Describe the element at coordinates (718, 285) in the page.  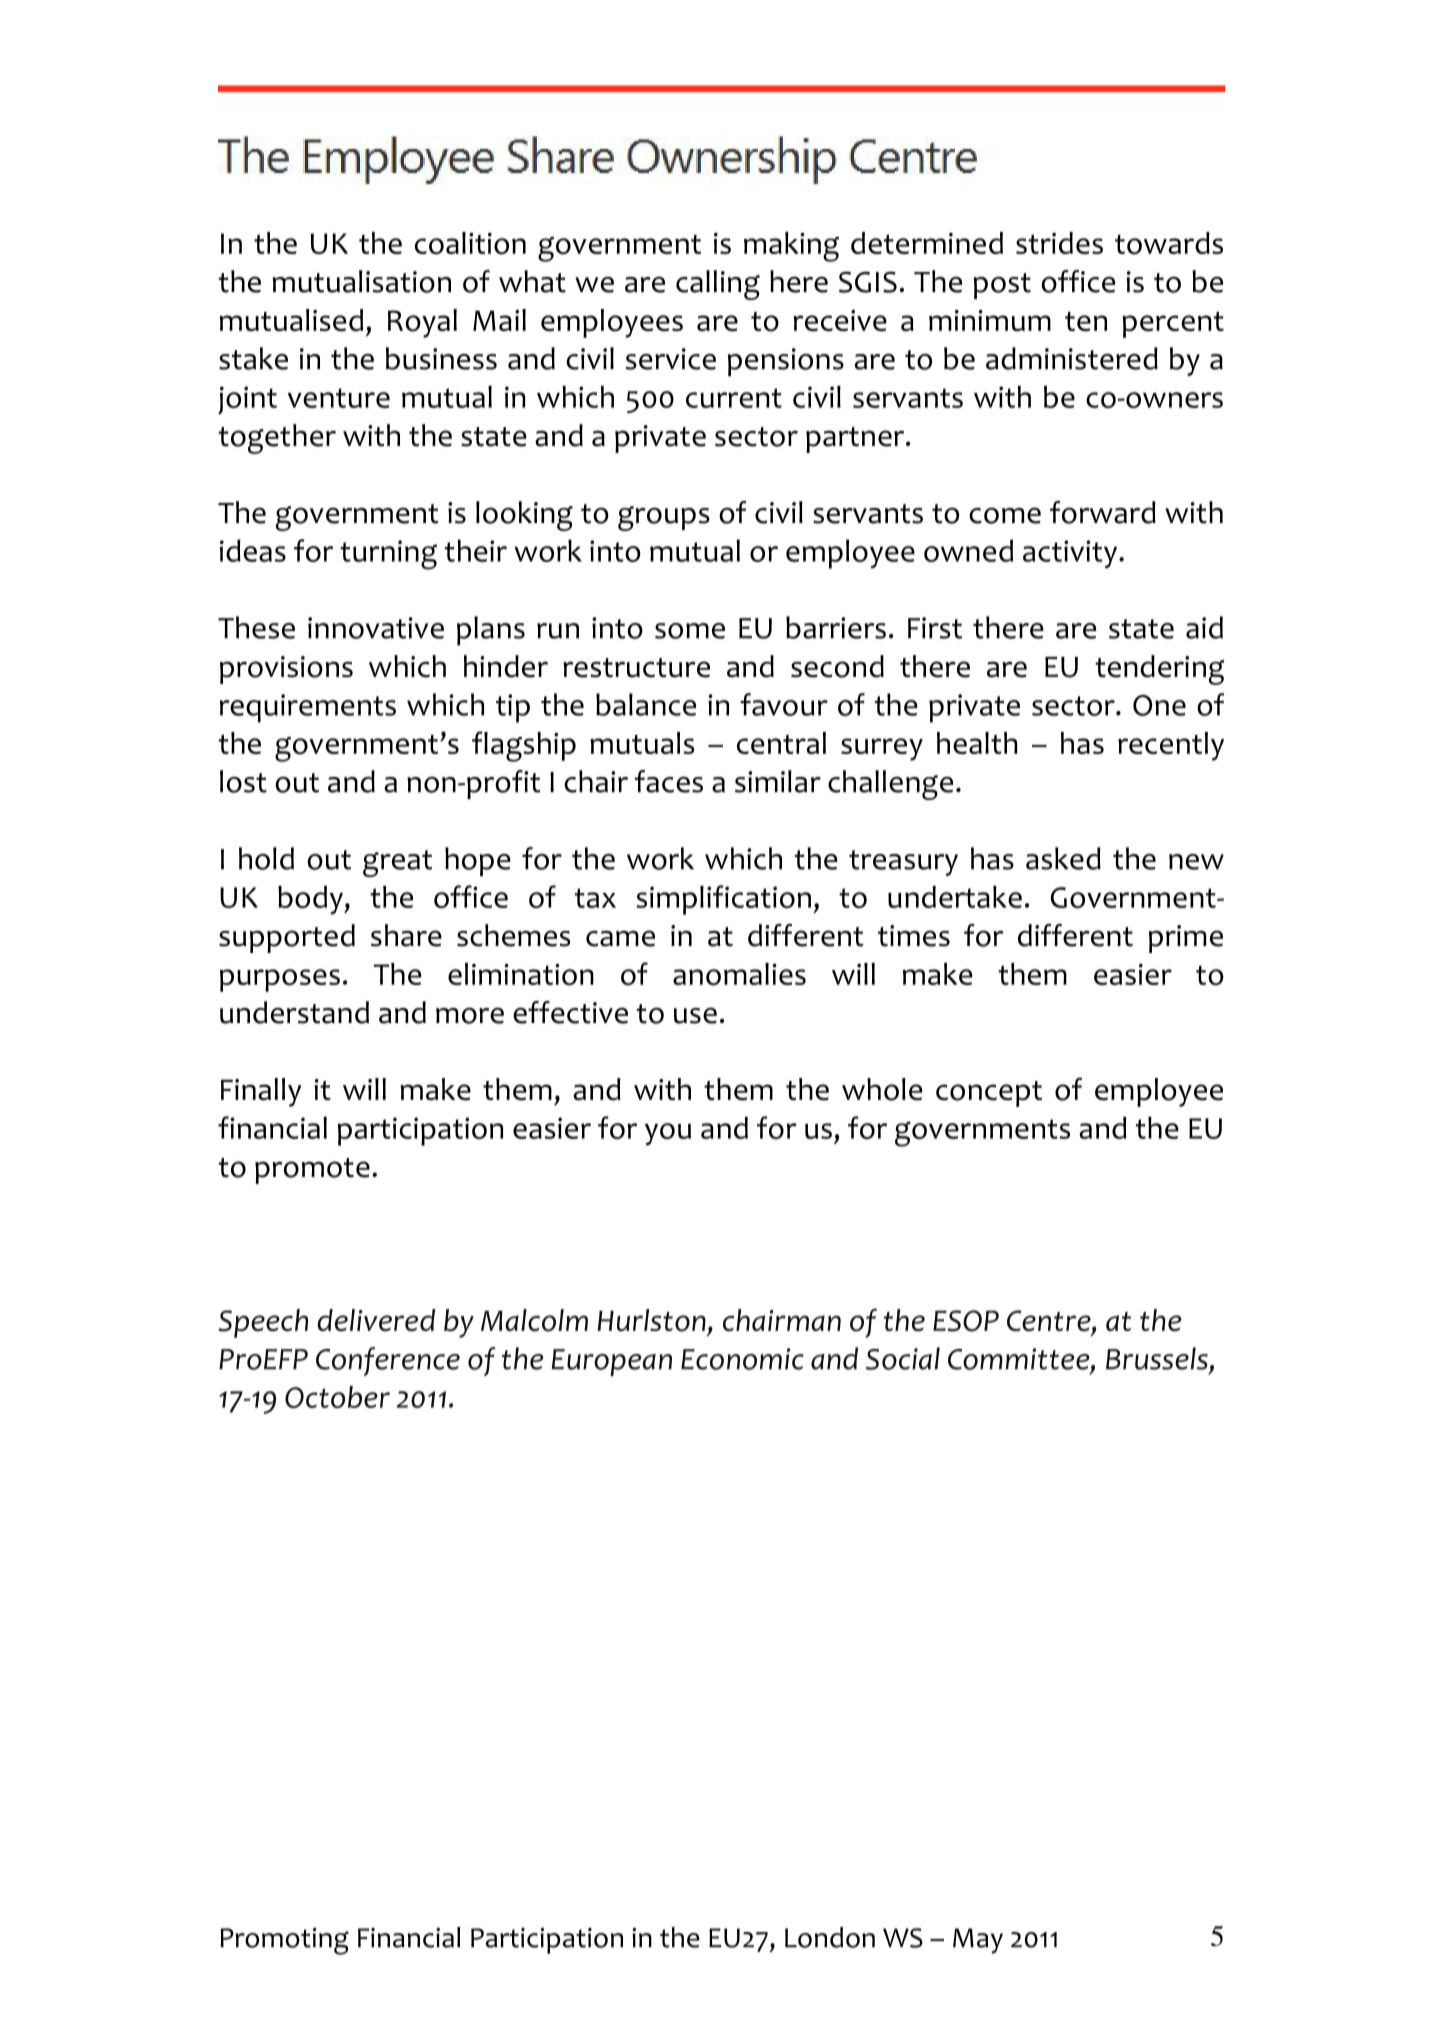
I see `calling` at that location.
